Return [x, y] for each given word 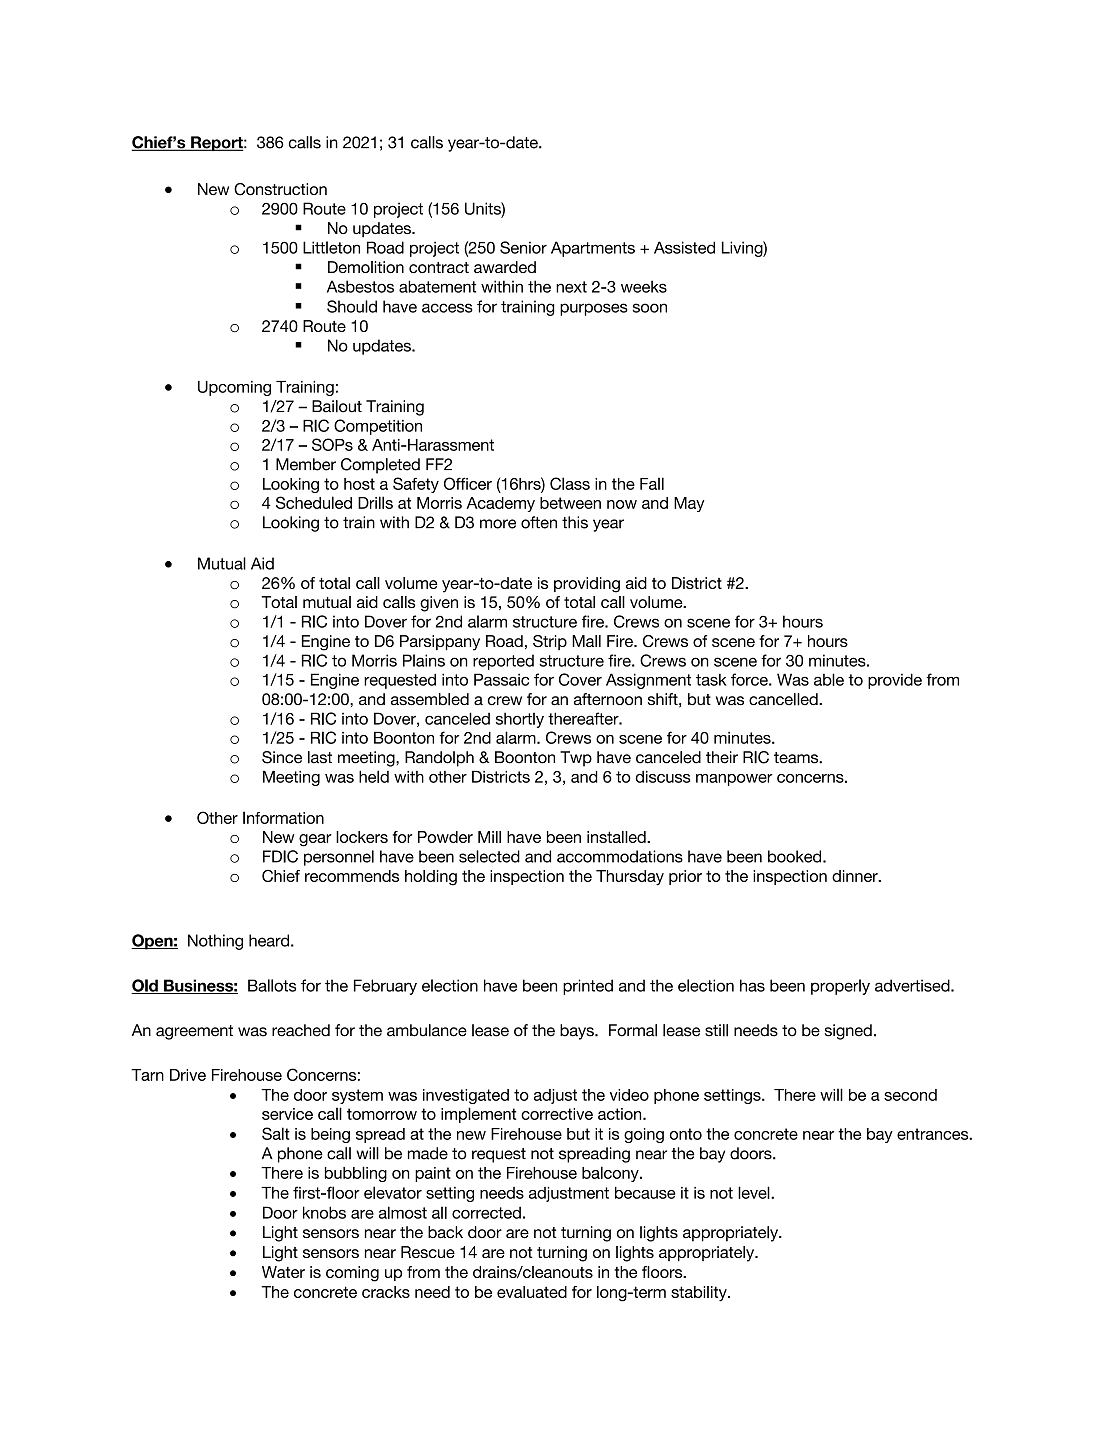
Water [283, 1272]
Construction [280, 189]
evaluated [532, 1292]
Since [282, 757]
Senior [523, 247]
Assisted [684, 247]
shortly [520, 720]
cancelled [784, 699]
